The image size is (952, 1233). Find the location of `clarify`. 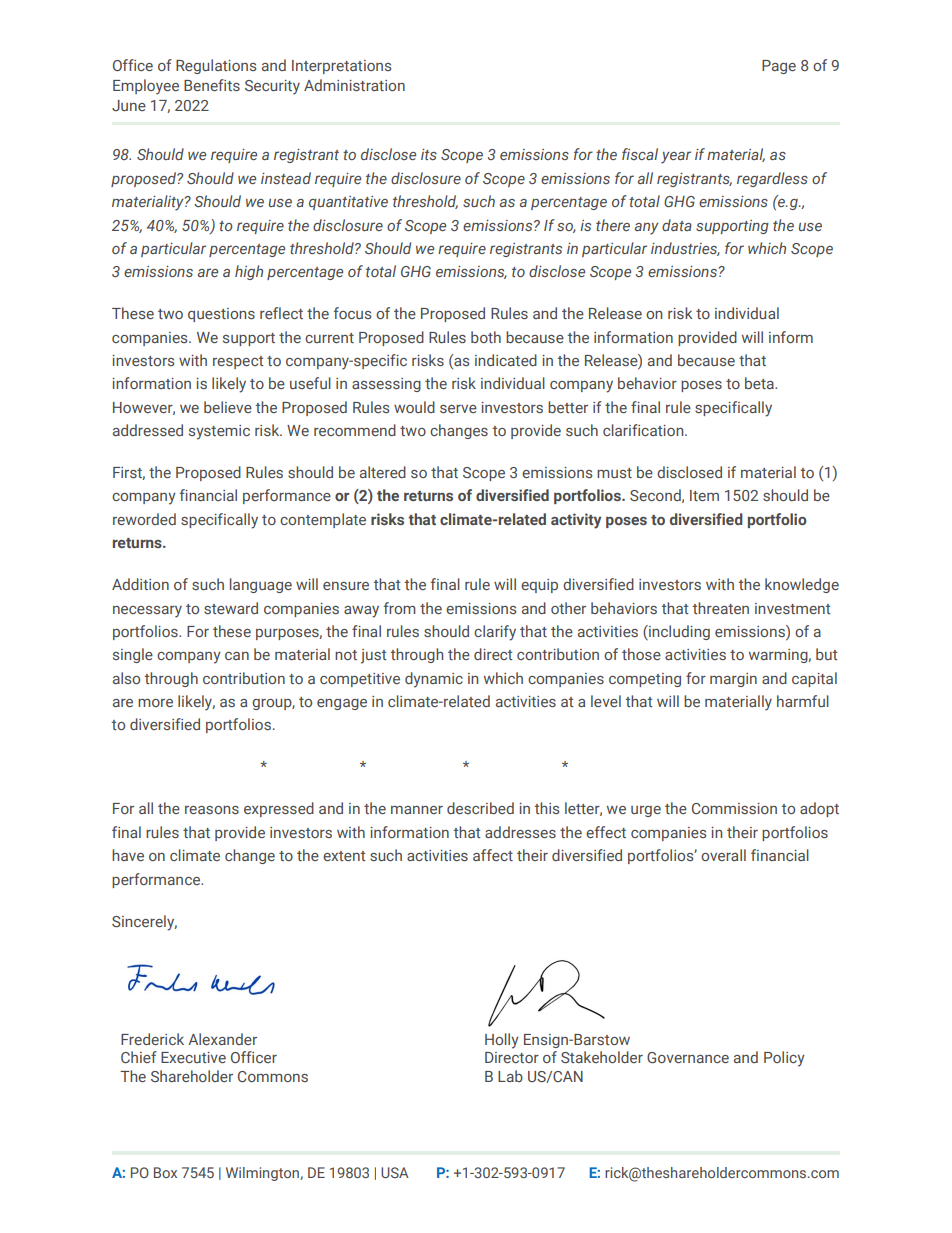

clarify is located at coordinates (495, 633).
